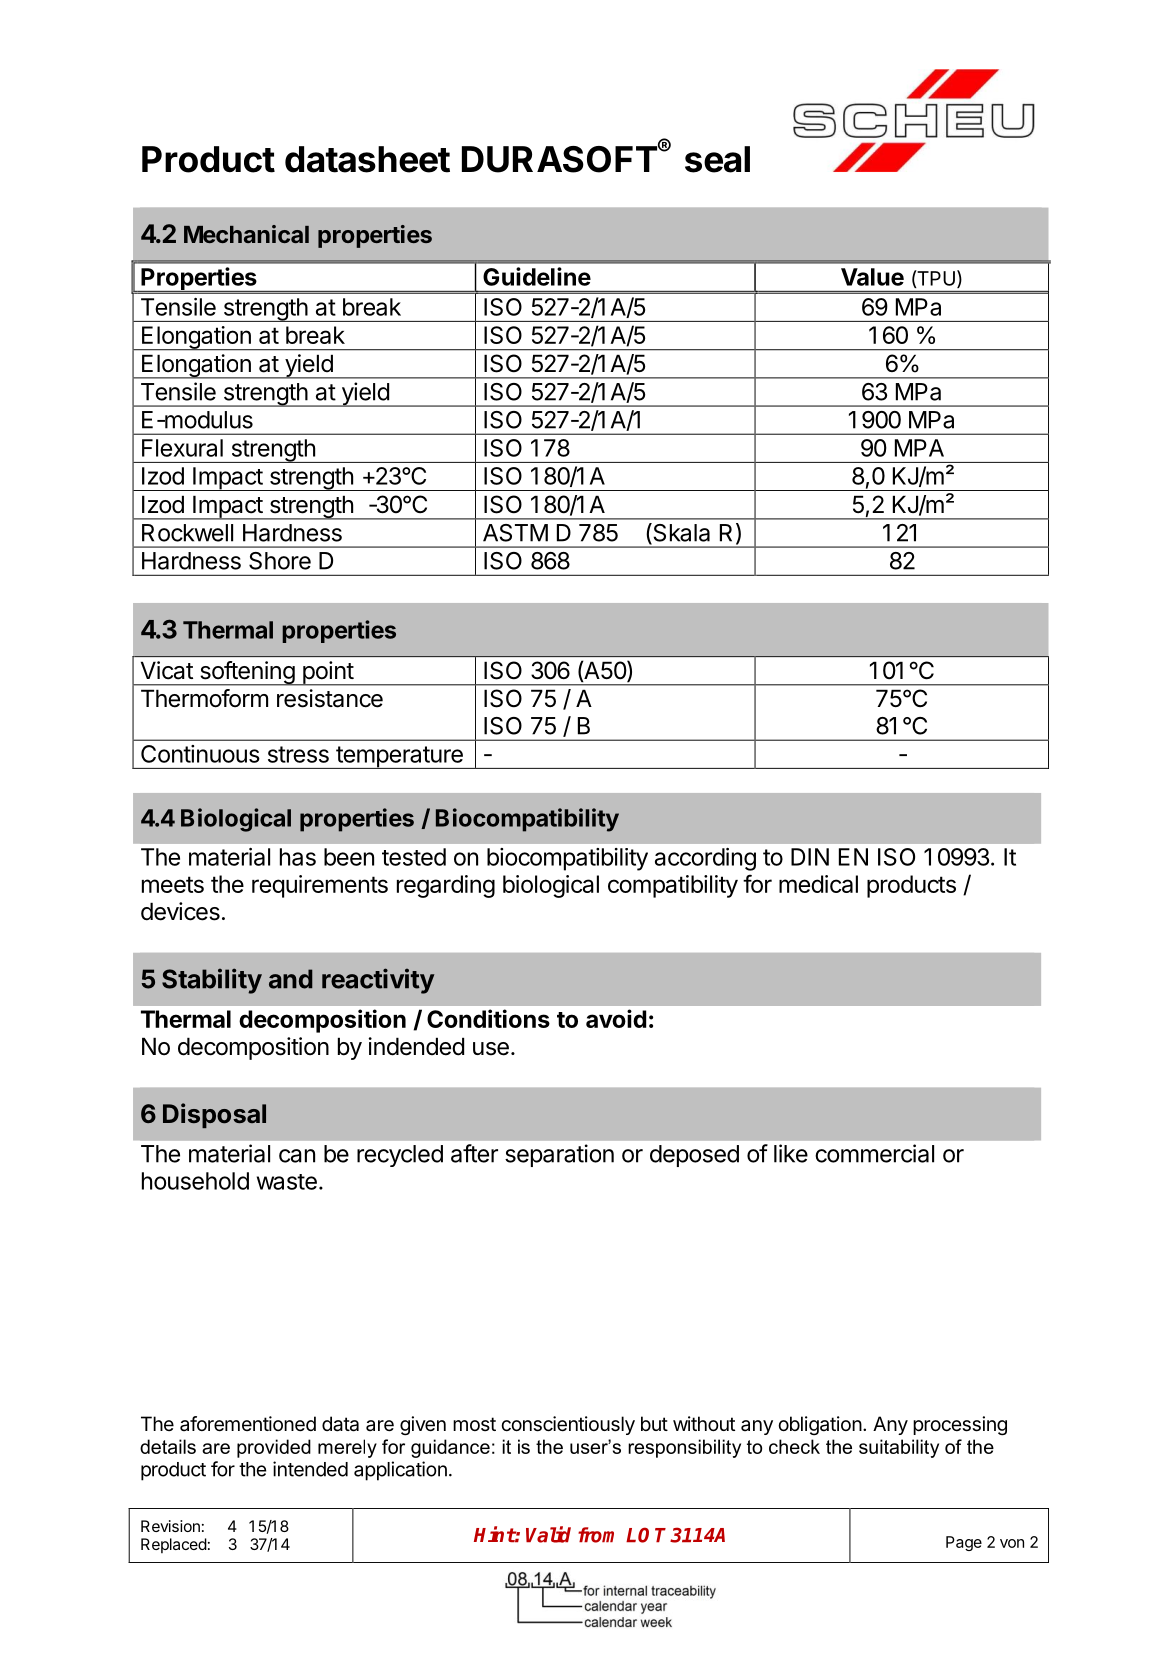 The height and width of the document is (1660, 1174). What do you see at coordinates (899, 1448) in the document?
I see `suitability` at bounding box center [899, 1448].
